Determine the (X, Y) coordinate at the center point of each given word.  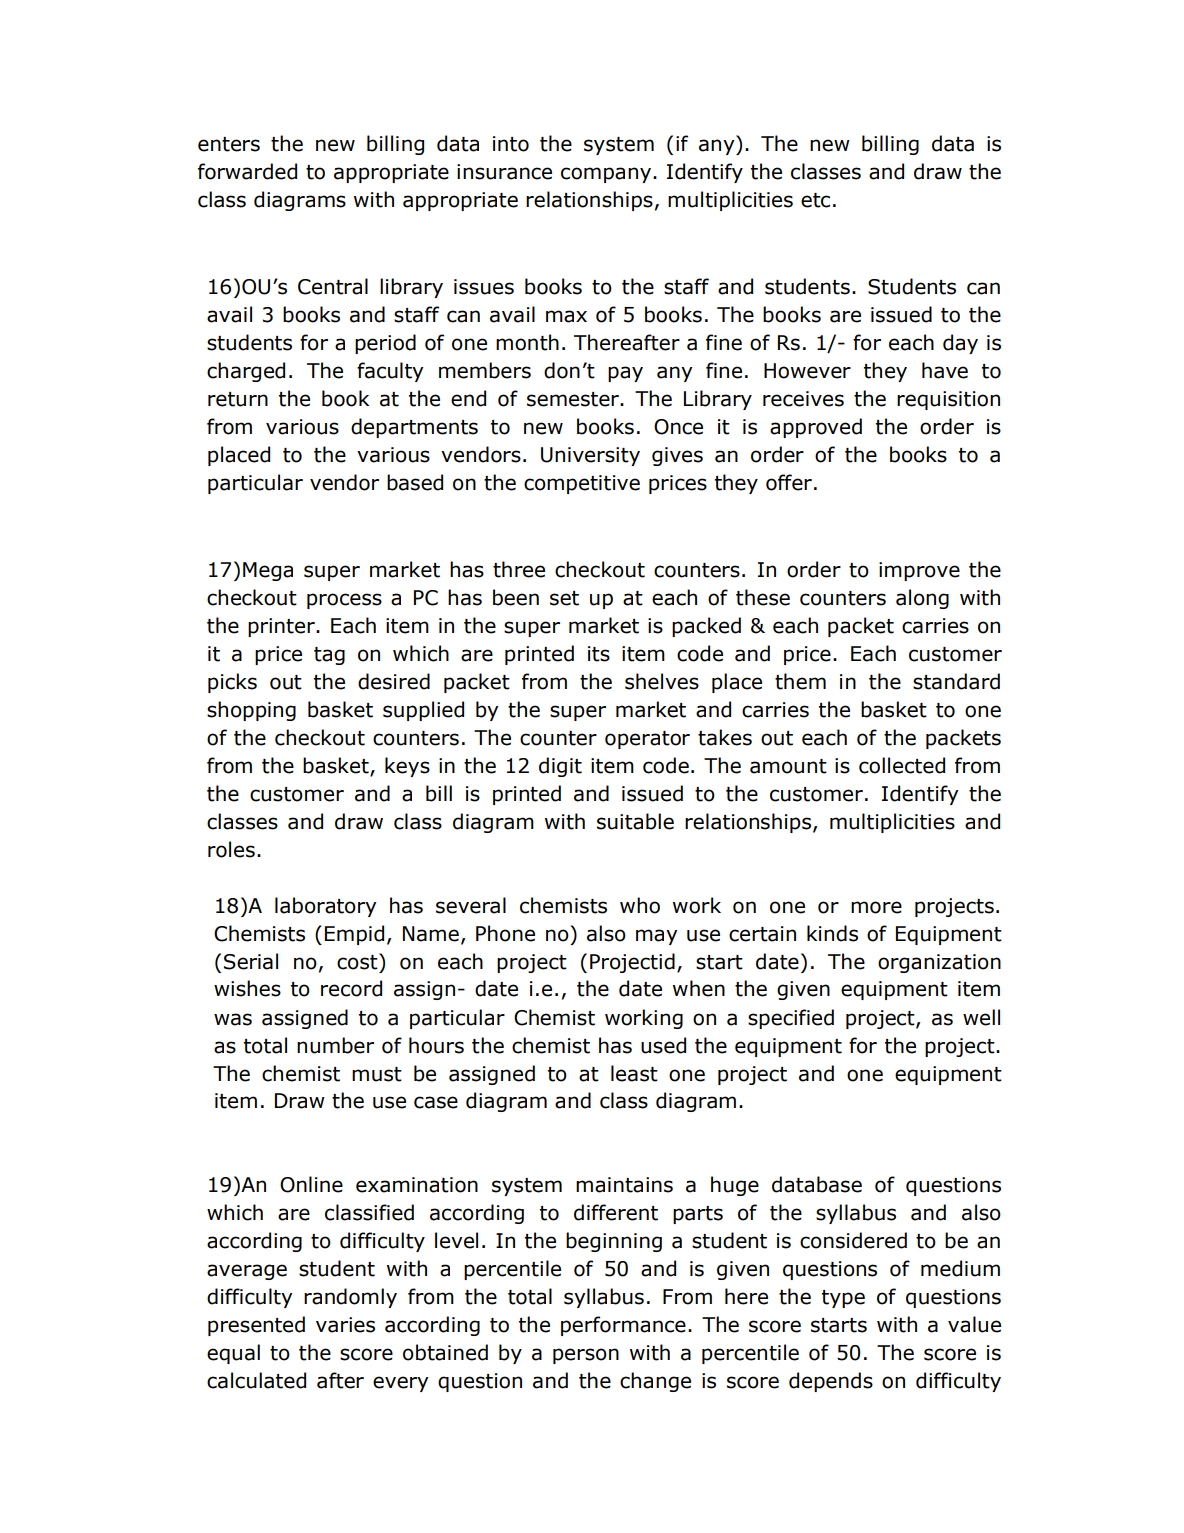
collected (902, 765)
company (606, 175)
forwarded (247, 171)
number (335, 1045)
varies (345, 1325)
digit (560, 767)
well (981, 1017)
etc (815, 200)
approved (816, 428)
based (415, 482)
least (634, 1073)
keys (407, 767)
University (590, 456)
